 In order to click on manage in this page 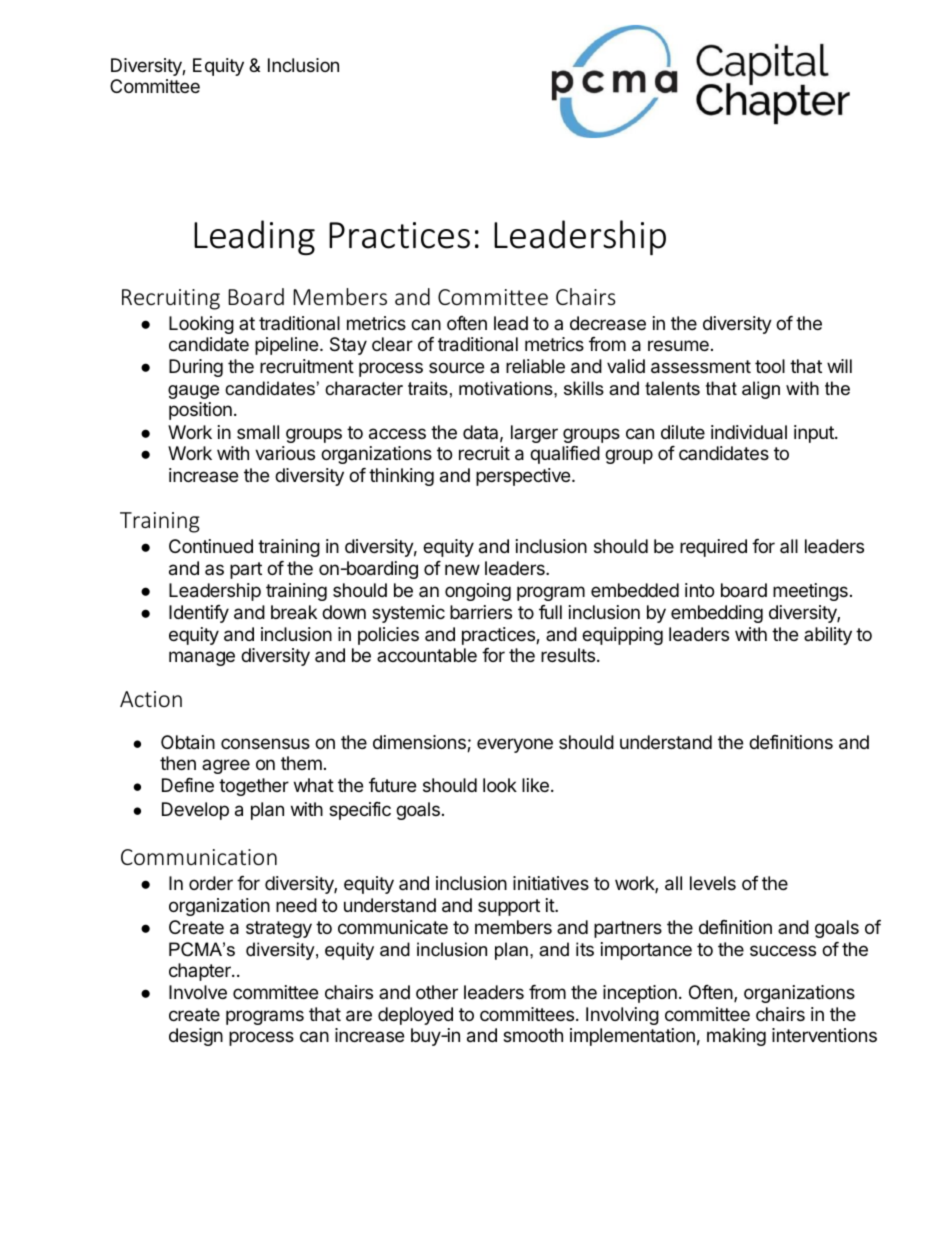, I will do `click(202, 658)`.
